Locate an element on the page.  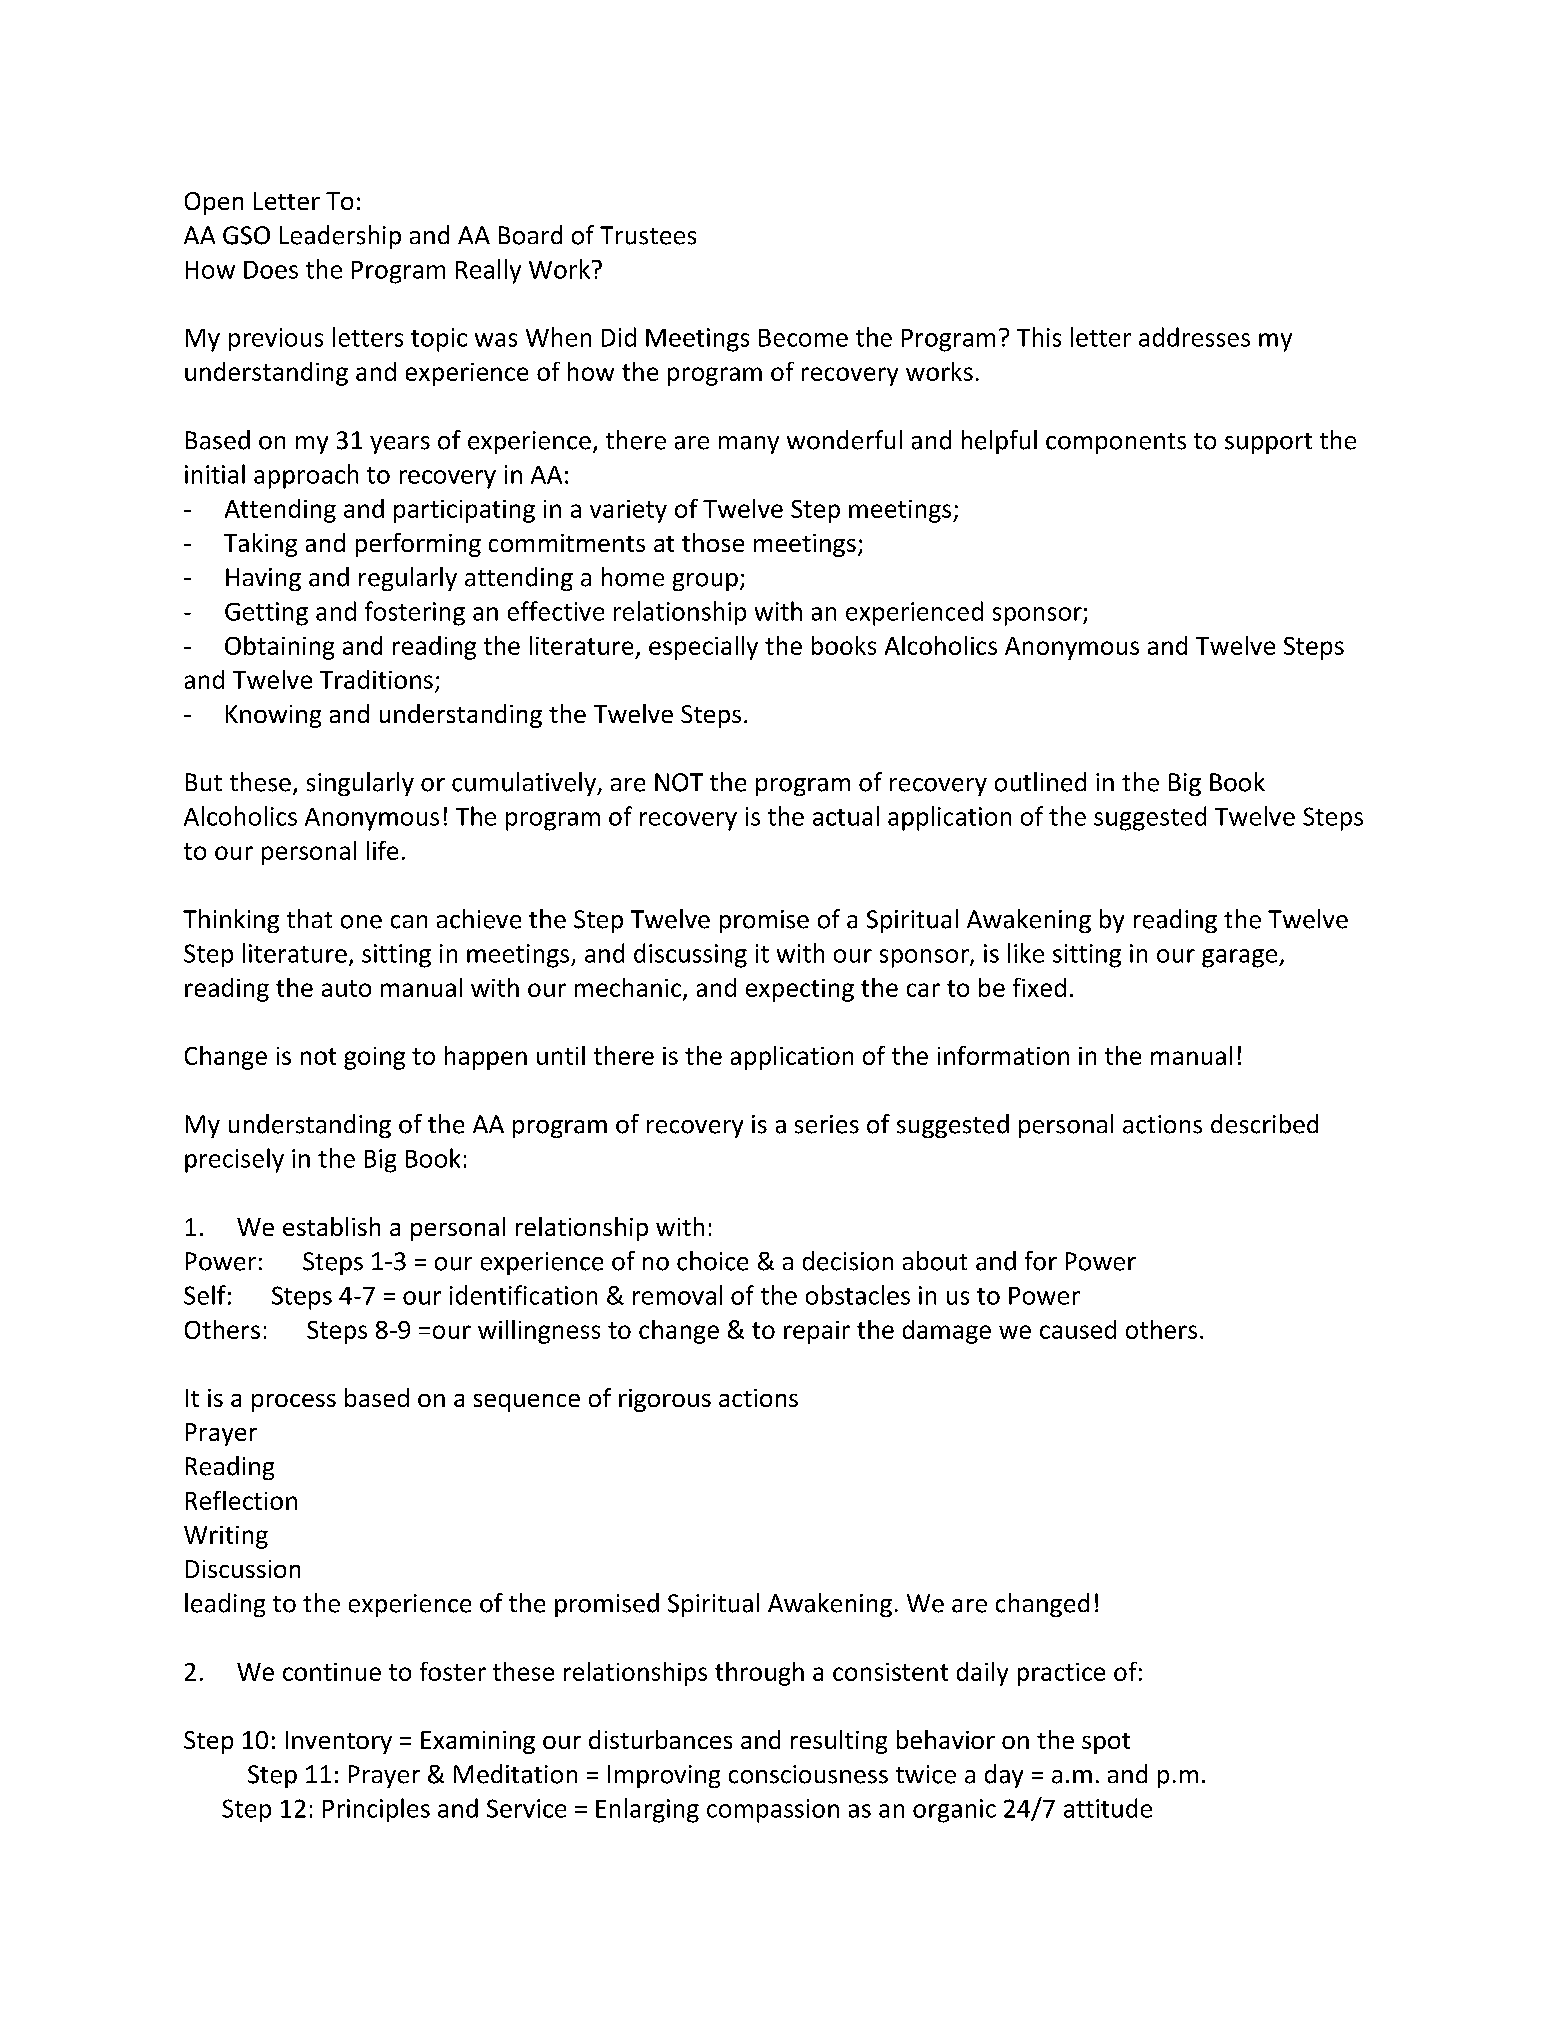
Trustees is located at coordinates (648, 235).
